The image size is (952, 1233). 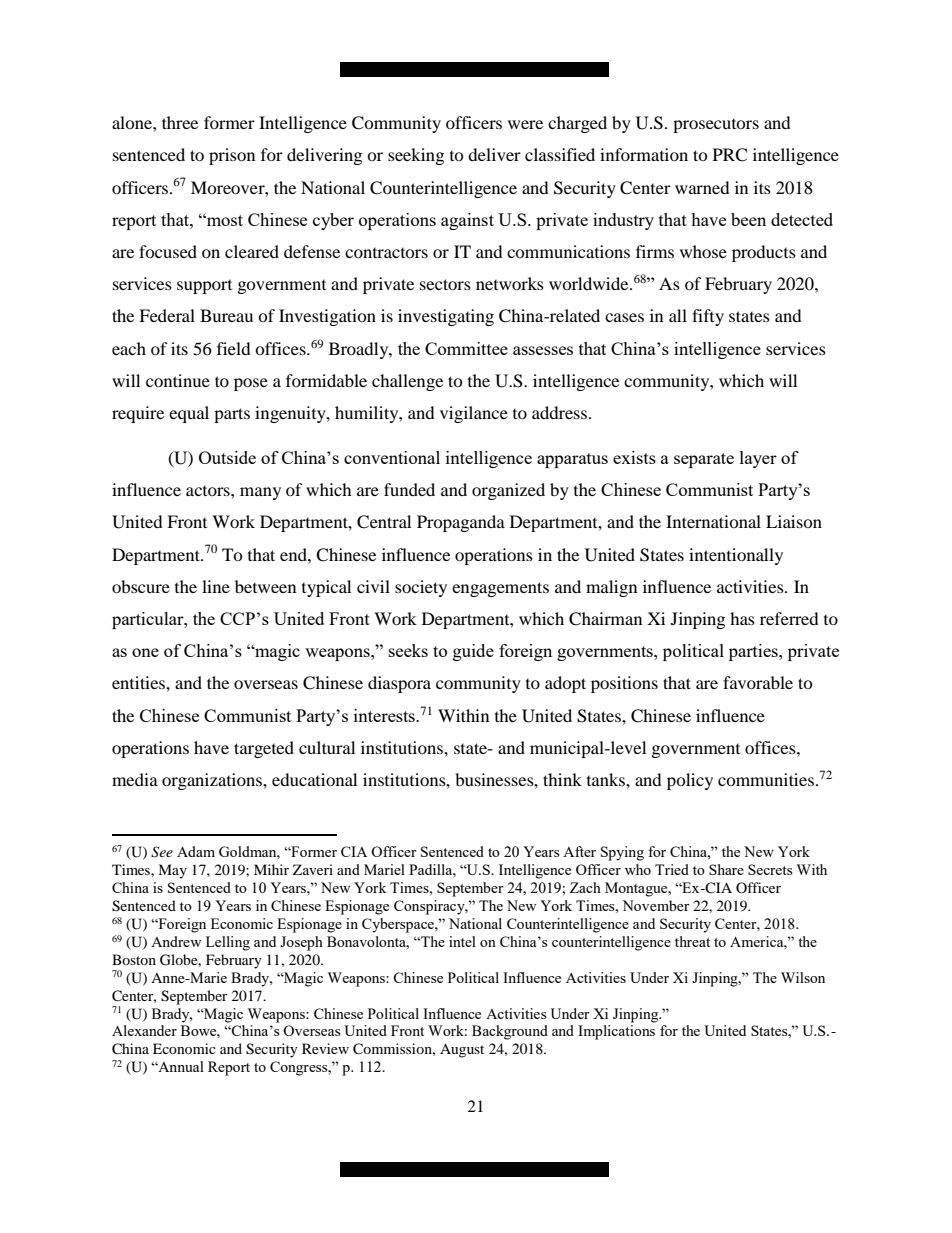 I want to click on line, so click(x=216, y=586).
